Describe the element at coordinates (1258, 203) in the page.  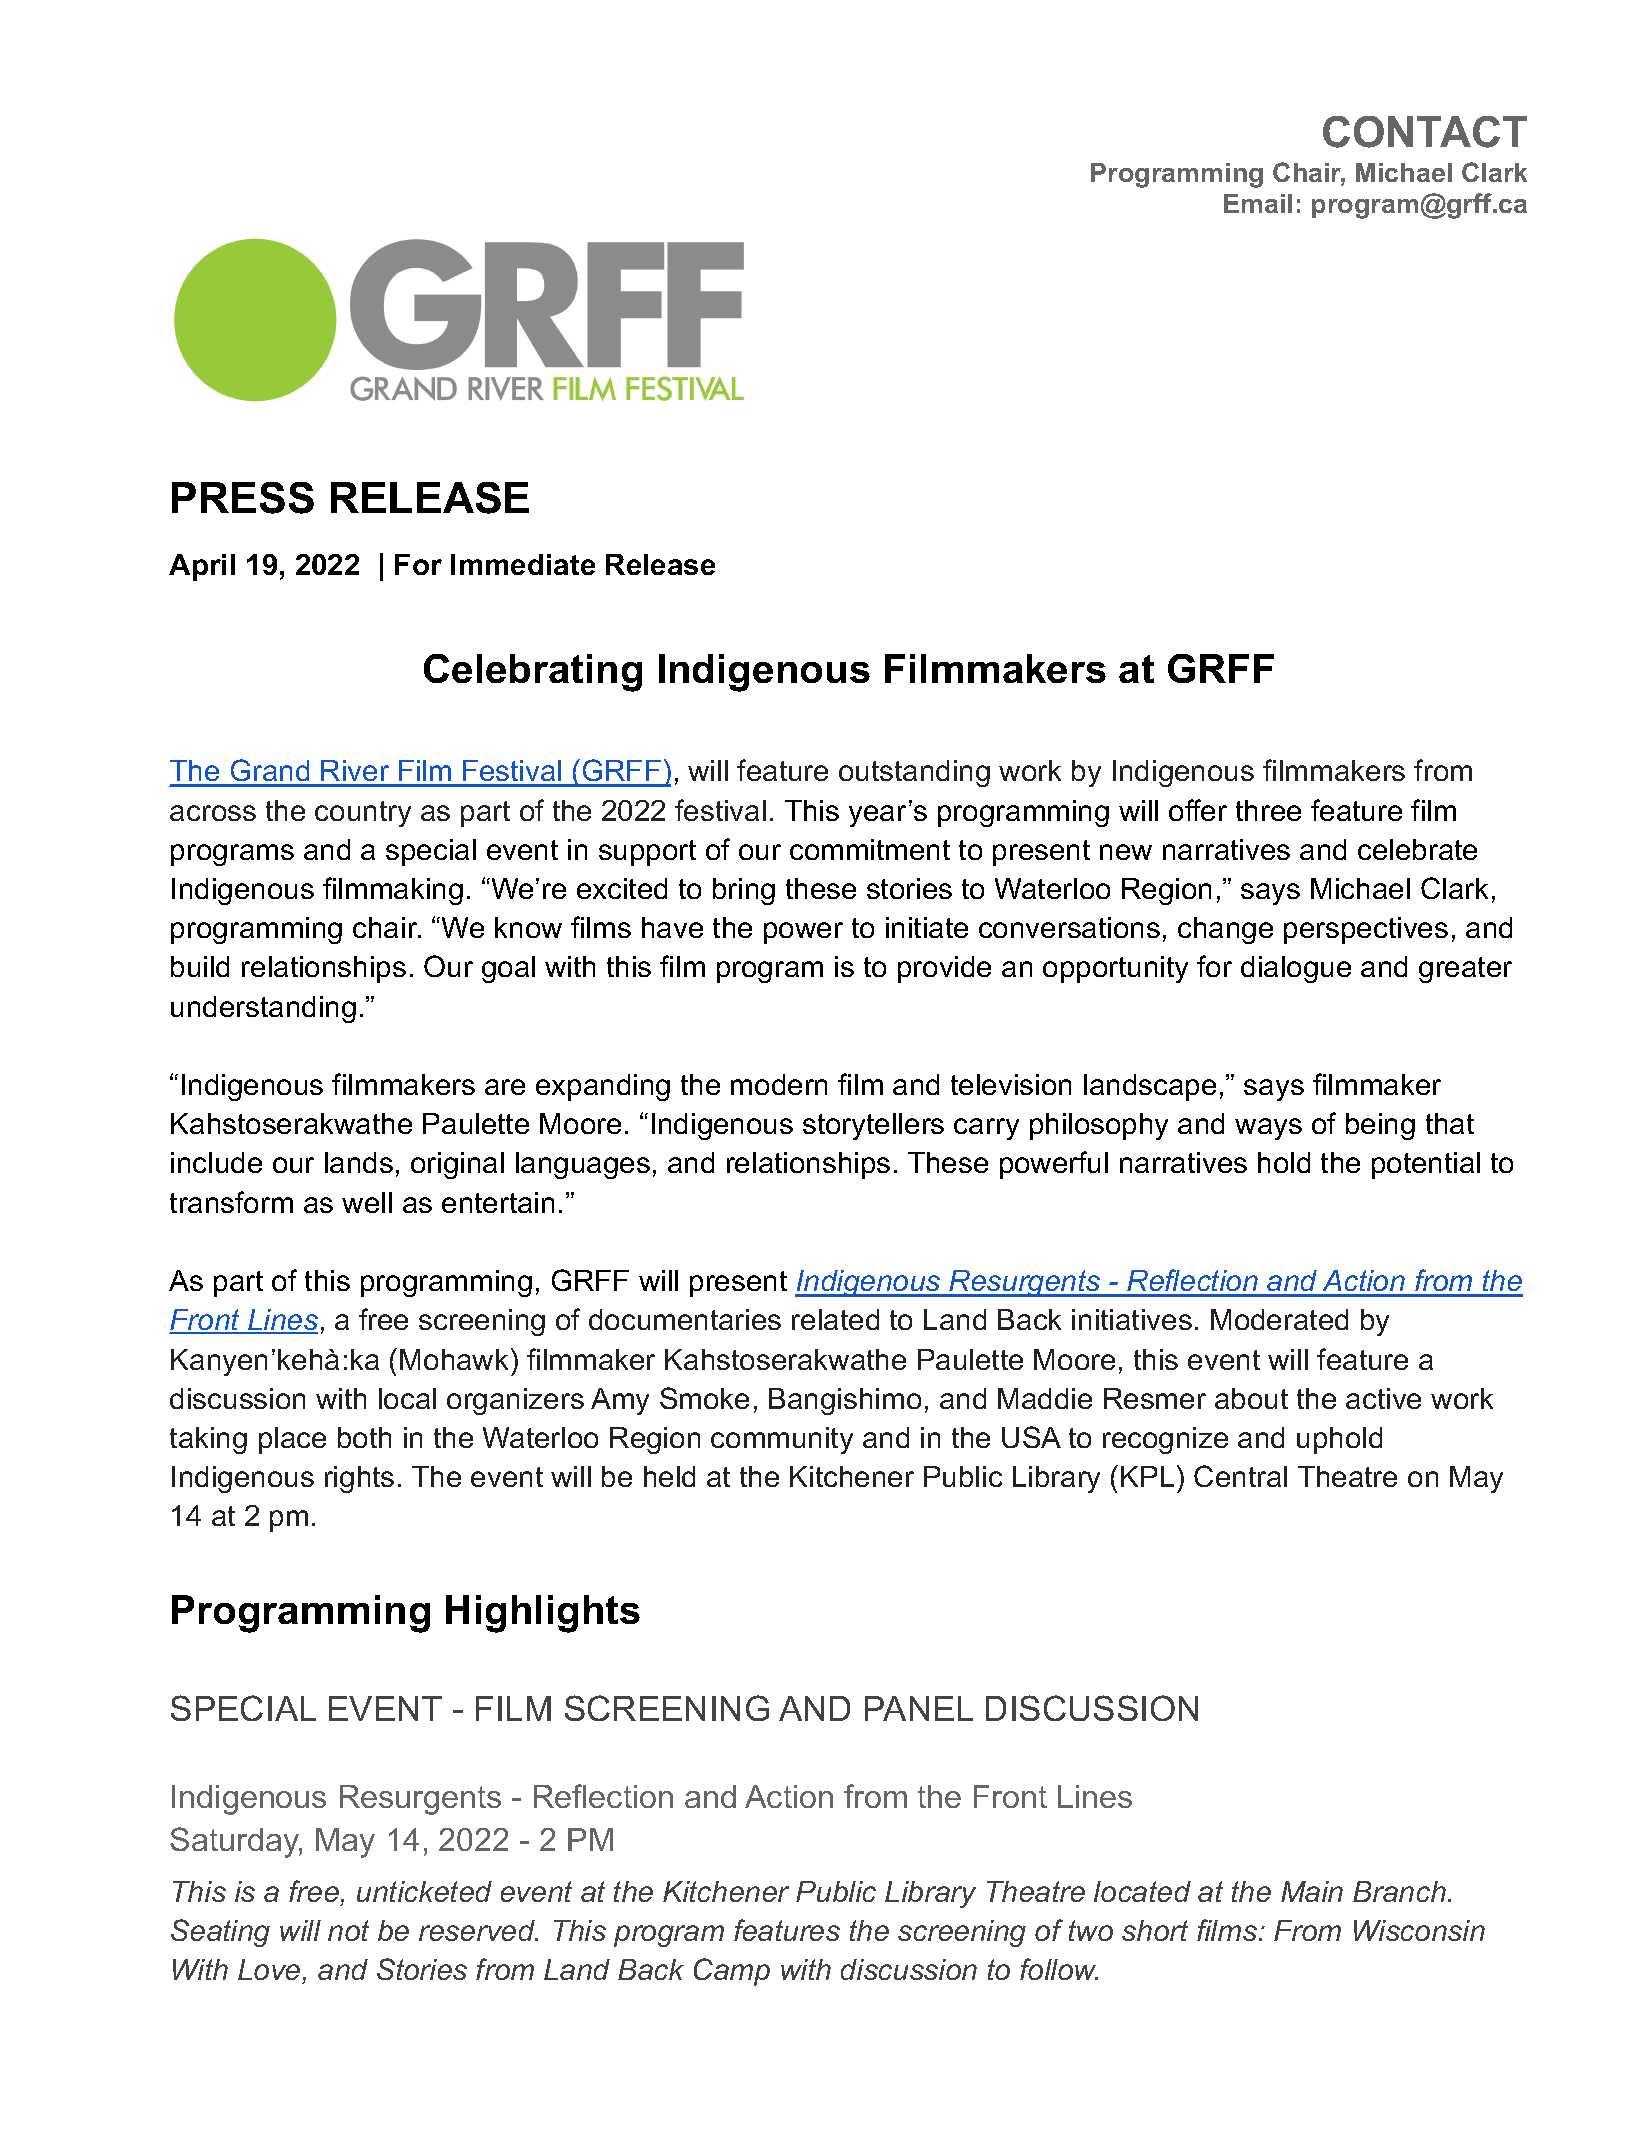
I see `Email` at that location.
